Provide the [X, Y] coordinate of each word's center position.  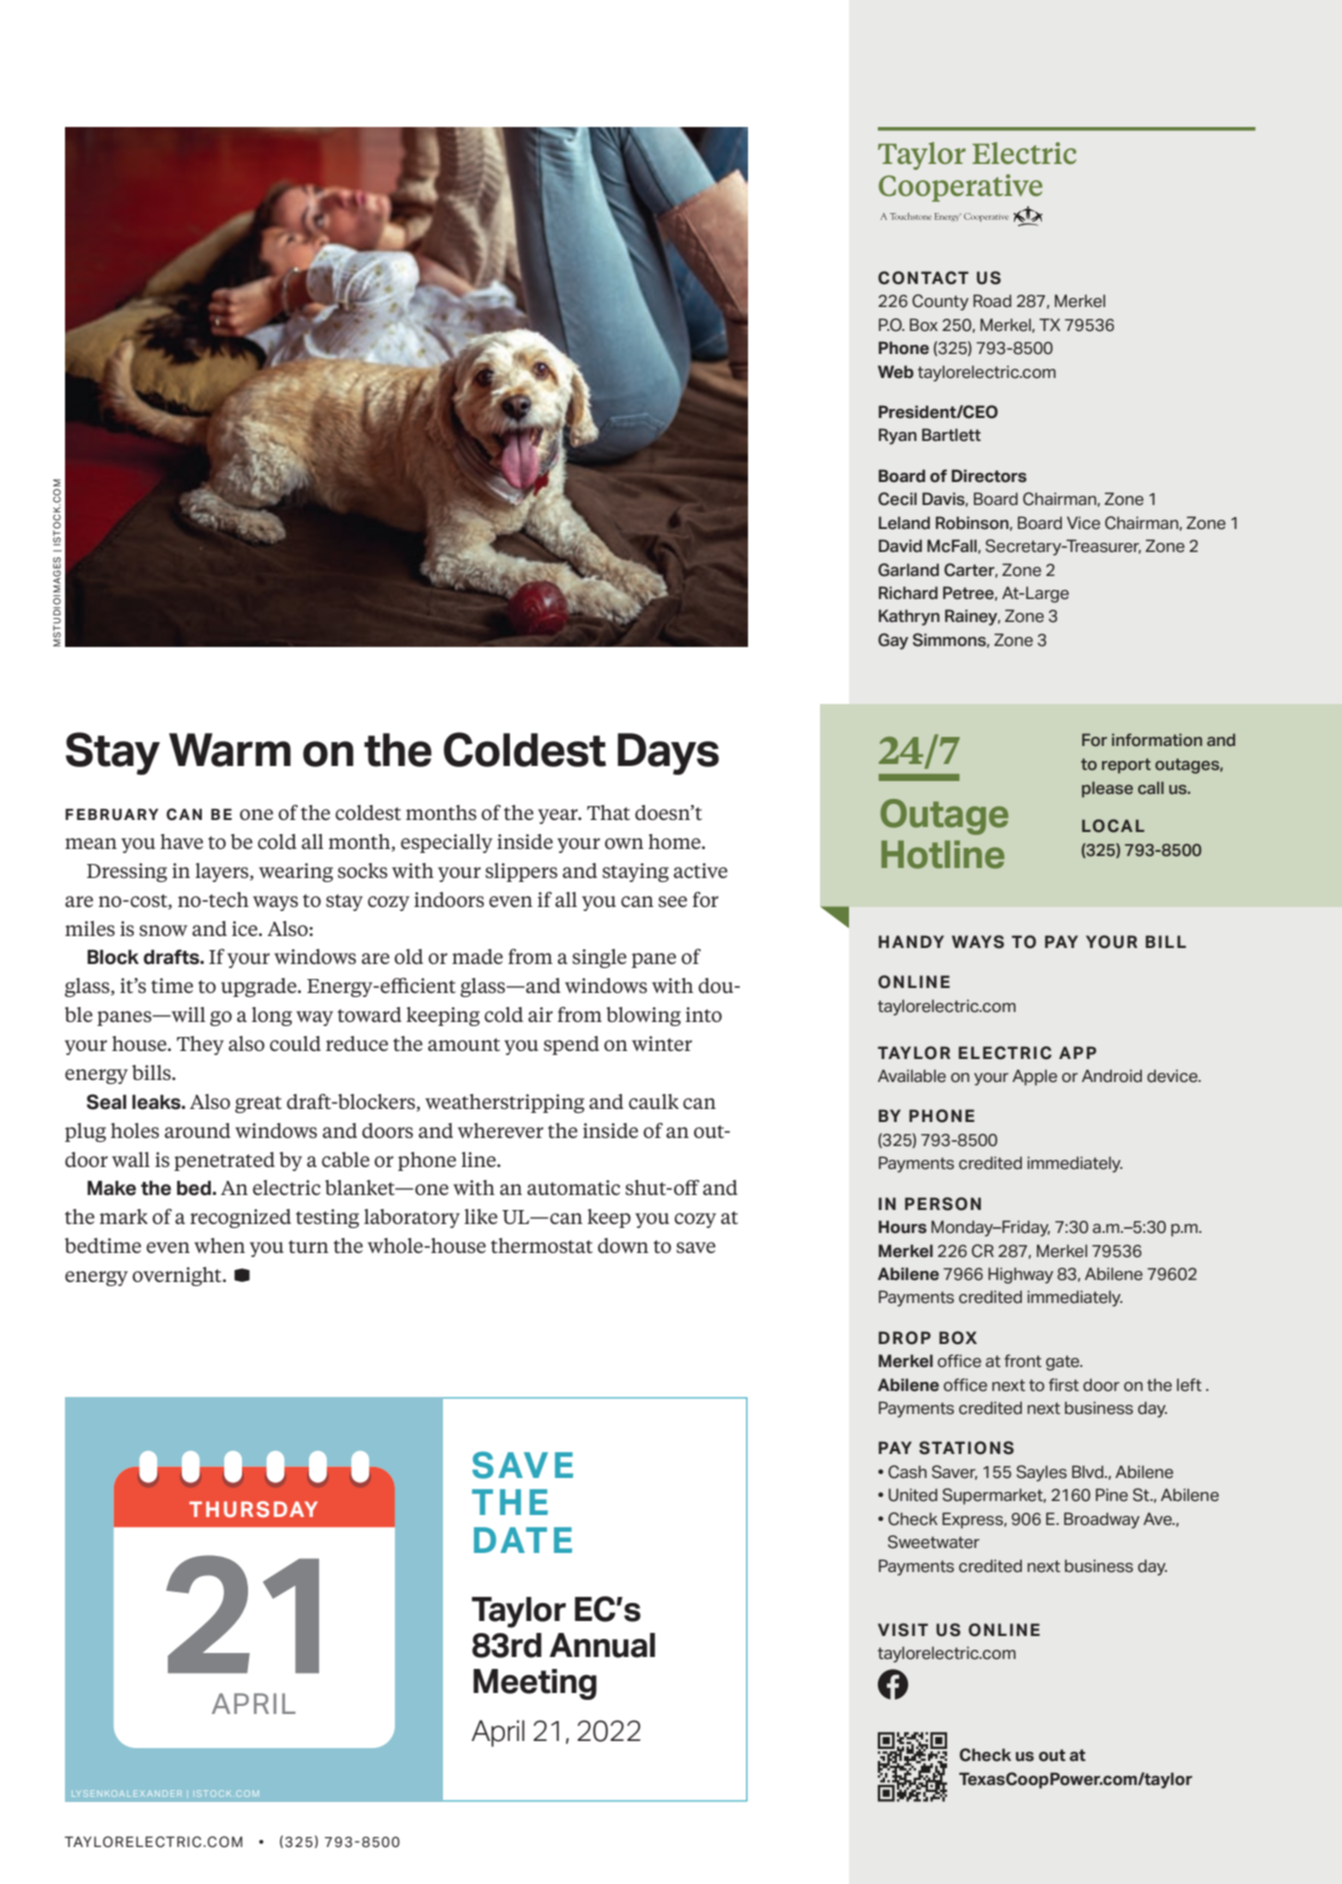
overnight [178, 1276]
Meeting [535, 1684]
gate [1064, 1363]
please [1107, 789]
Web [896, 372]
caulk [654, 1101]
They [200, 1045]
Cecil [897, 499]
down [623, 1245]
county [940, 302]
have [181, 841]
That [608, 812]
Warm [230, 750]
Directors [989, 476]
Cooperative [960, 188]
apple [1034, 1077]
